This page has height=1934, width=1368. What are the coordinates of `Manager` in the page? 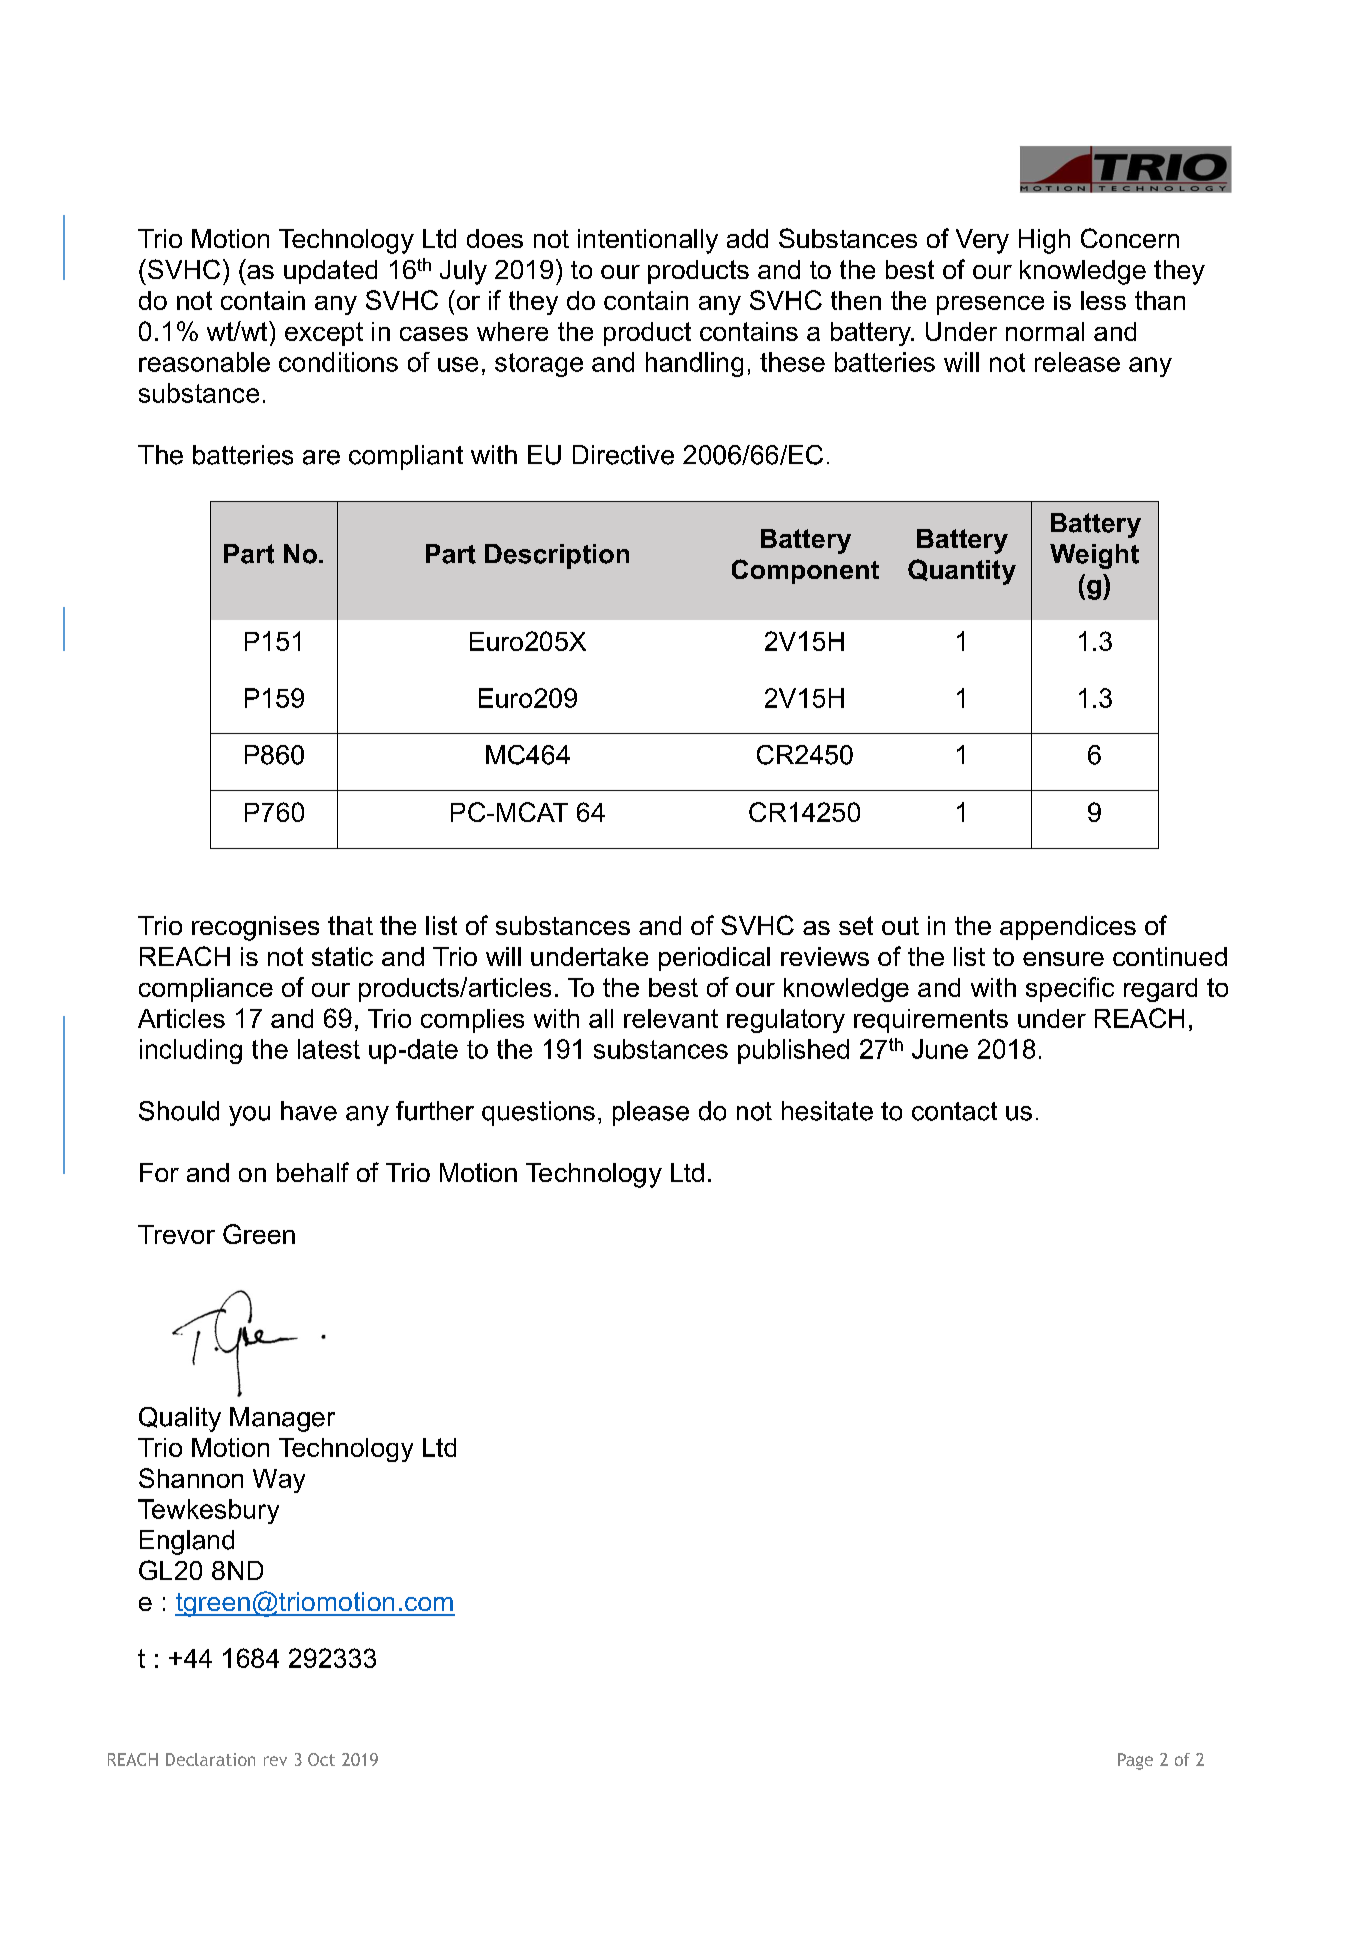 It's located at (282, 1419).
